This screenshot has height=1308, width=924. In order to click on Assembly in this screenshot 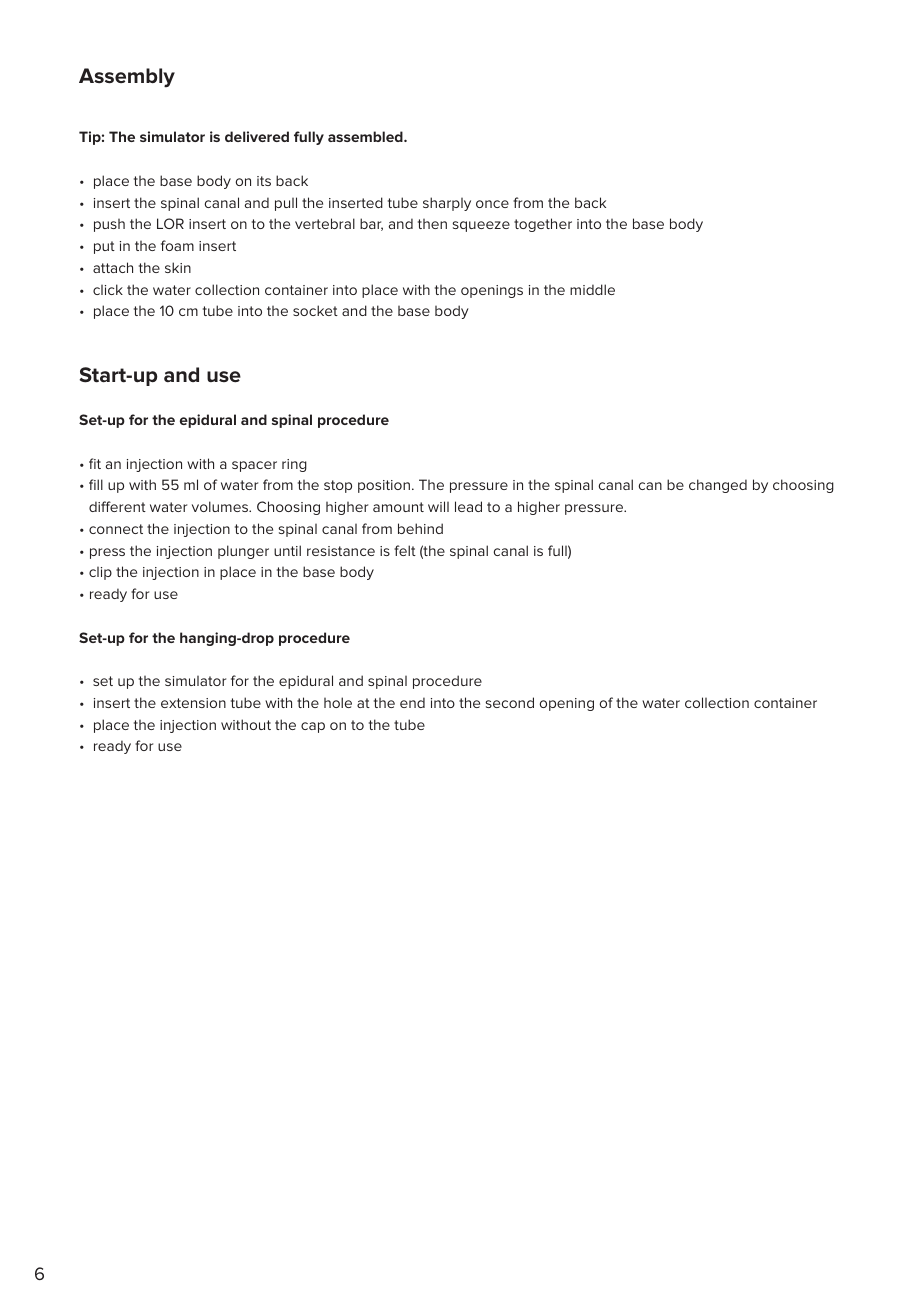, I will do `click(127, 78)`.
